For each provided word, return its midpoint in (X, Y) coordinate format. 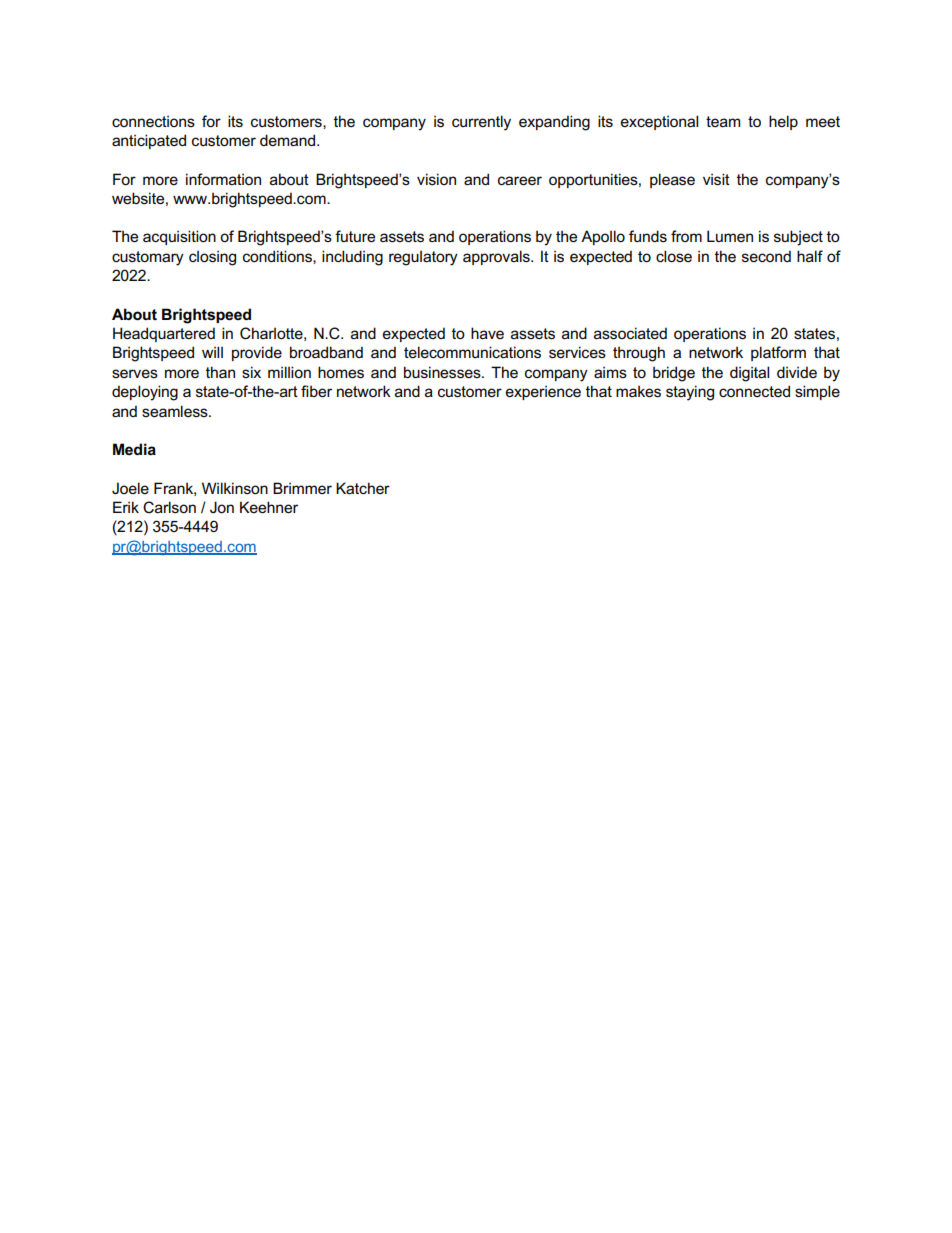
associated (630, 333)
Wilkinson (235, 488)
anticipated (149, 141)
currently (481, 123)
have (487, 333)
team (723, 121)
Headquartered (164, 334)
